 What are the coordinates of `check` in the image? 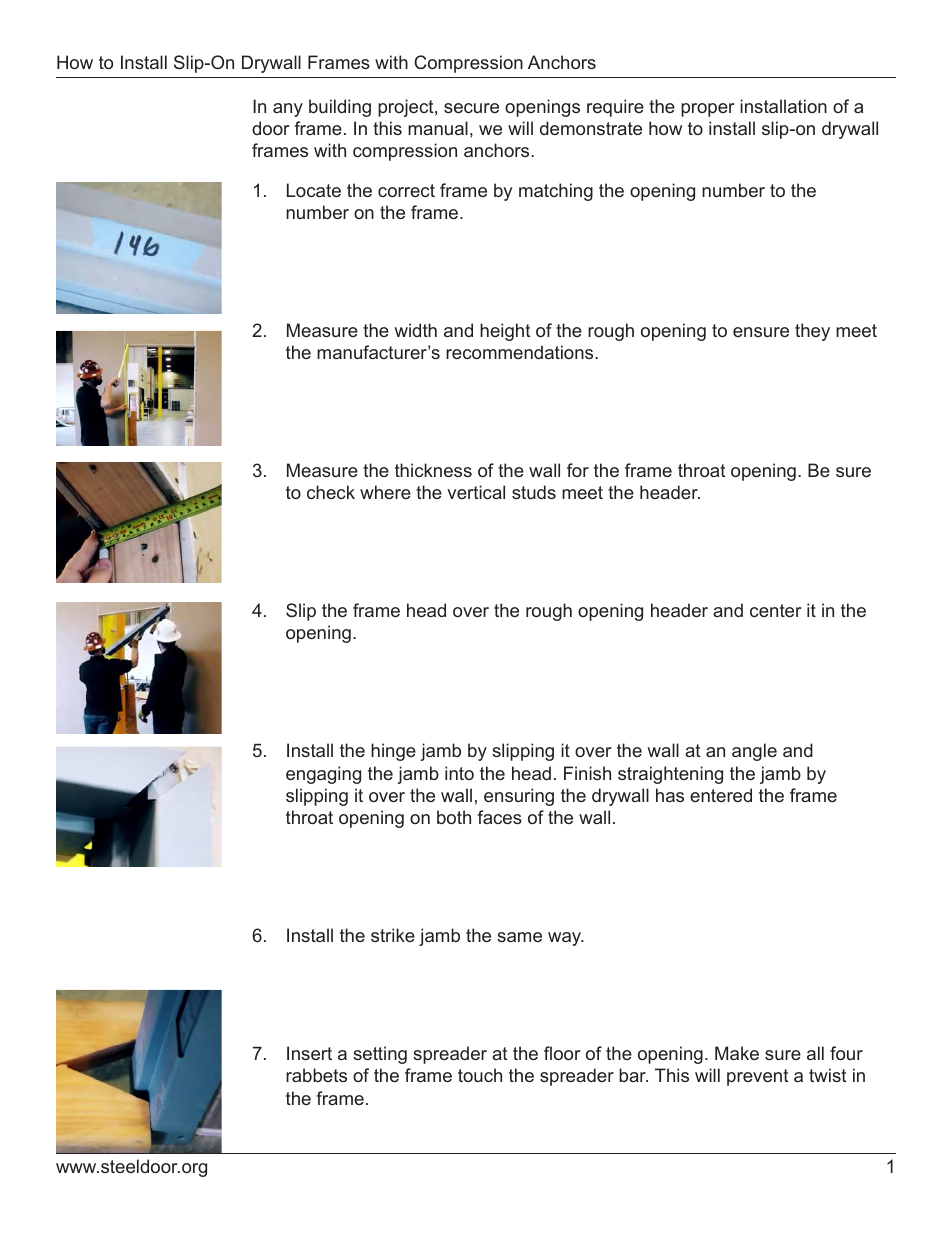 It's located at (331, 492).
